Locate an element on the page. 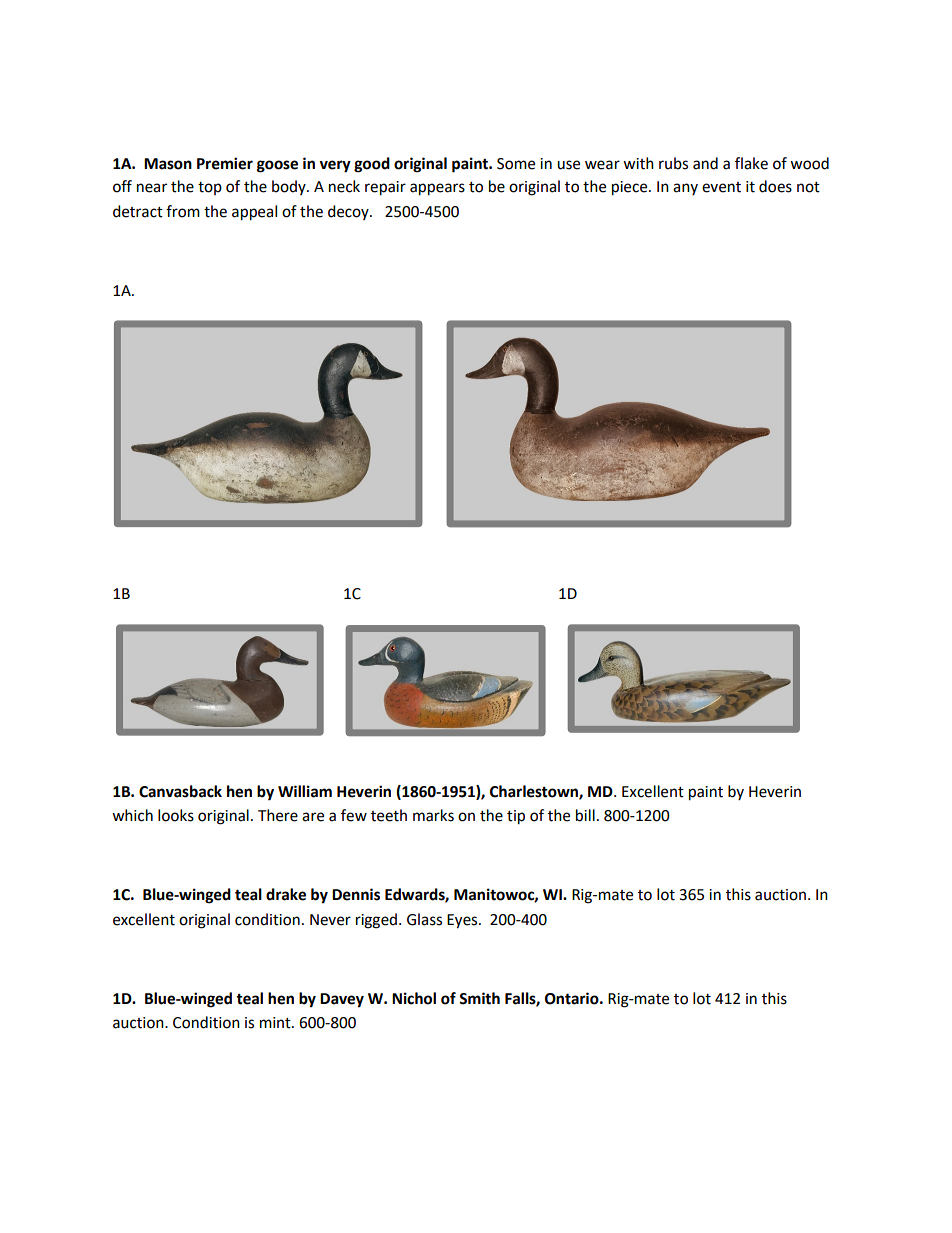 This document has height=1233, width=952. event is located at coordinates (721, 187).
